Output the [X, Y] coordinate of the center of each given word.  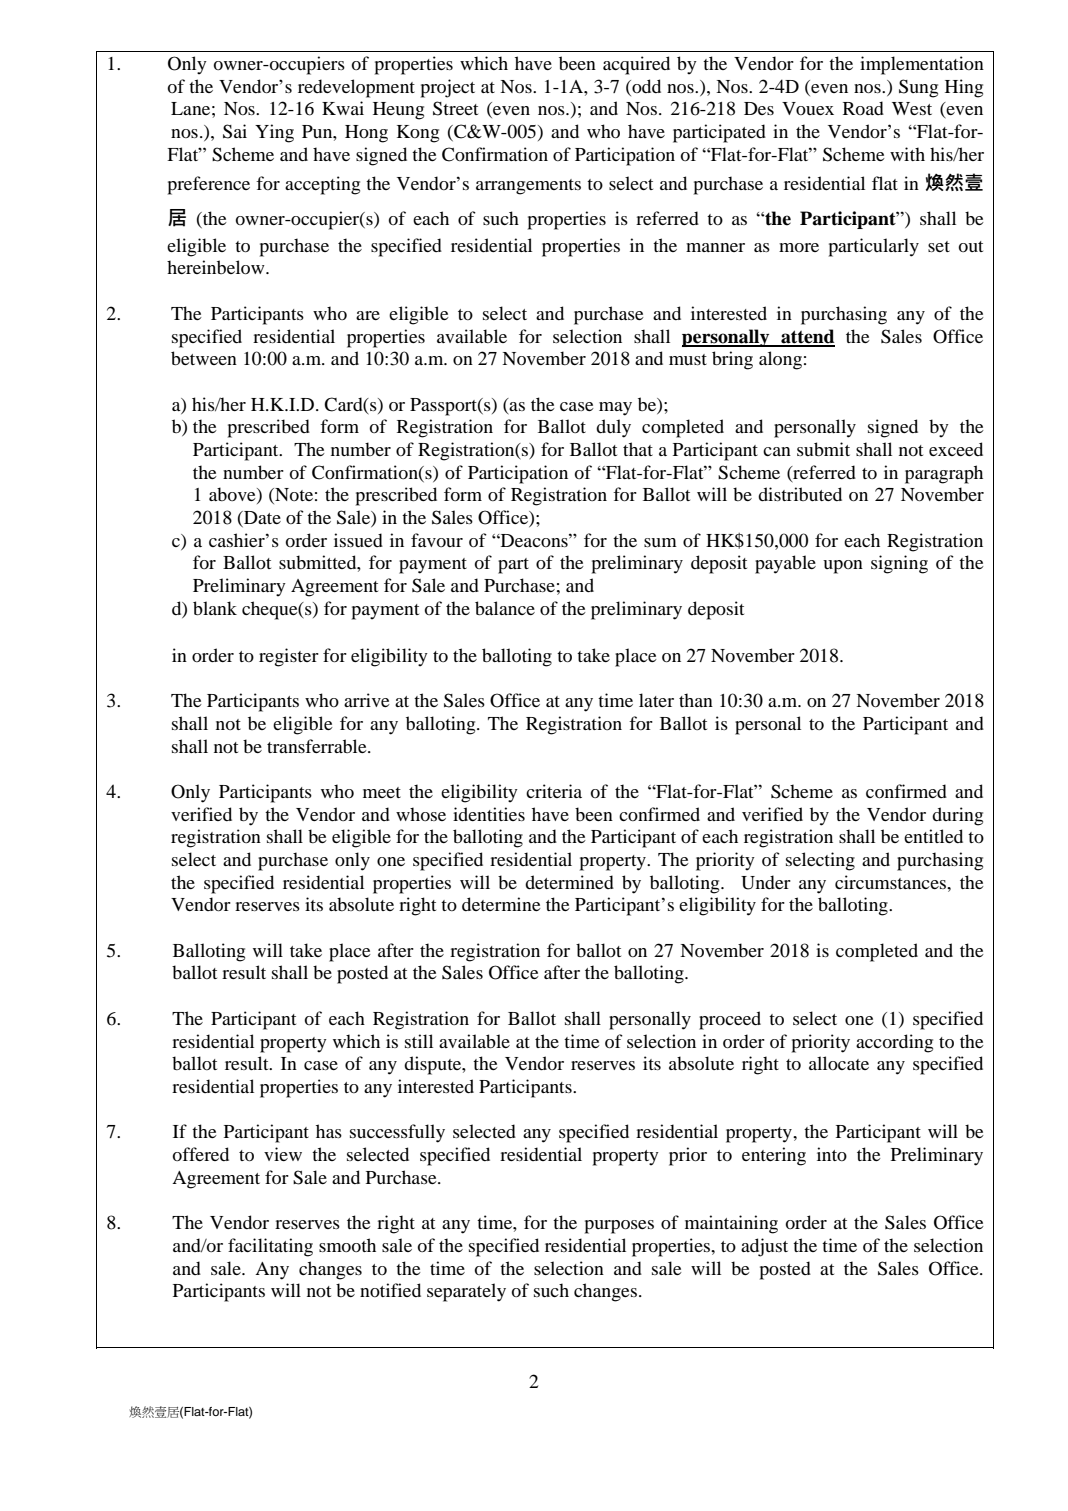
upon [843, 567]
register [289, 657]
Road [863, 108]
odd [645, 86]
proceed [730, 1020]
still [419, 1041]
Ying [274, 133]
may [615, 409]
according [894, 1043]
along [780, 360]
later [656, 700]
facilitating [270, 1247]
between [204, 358]
